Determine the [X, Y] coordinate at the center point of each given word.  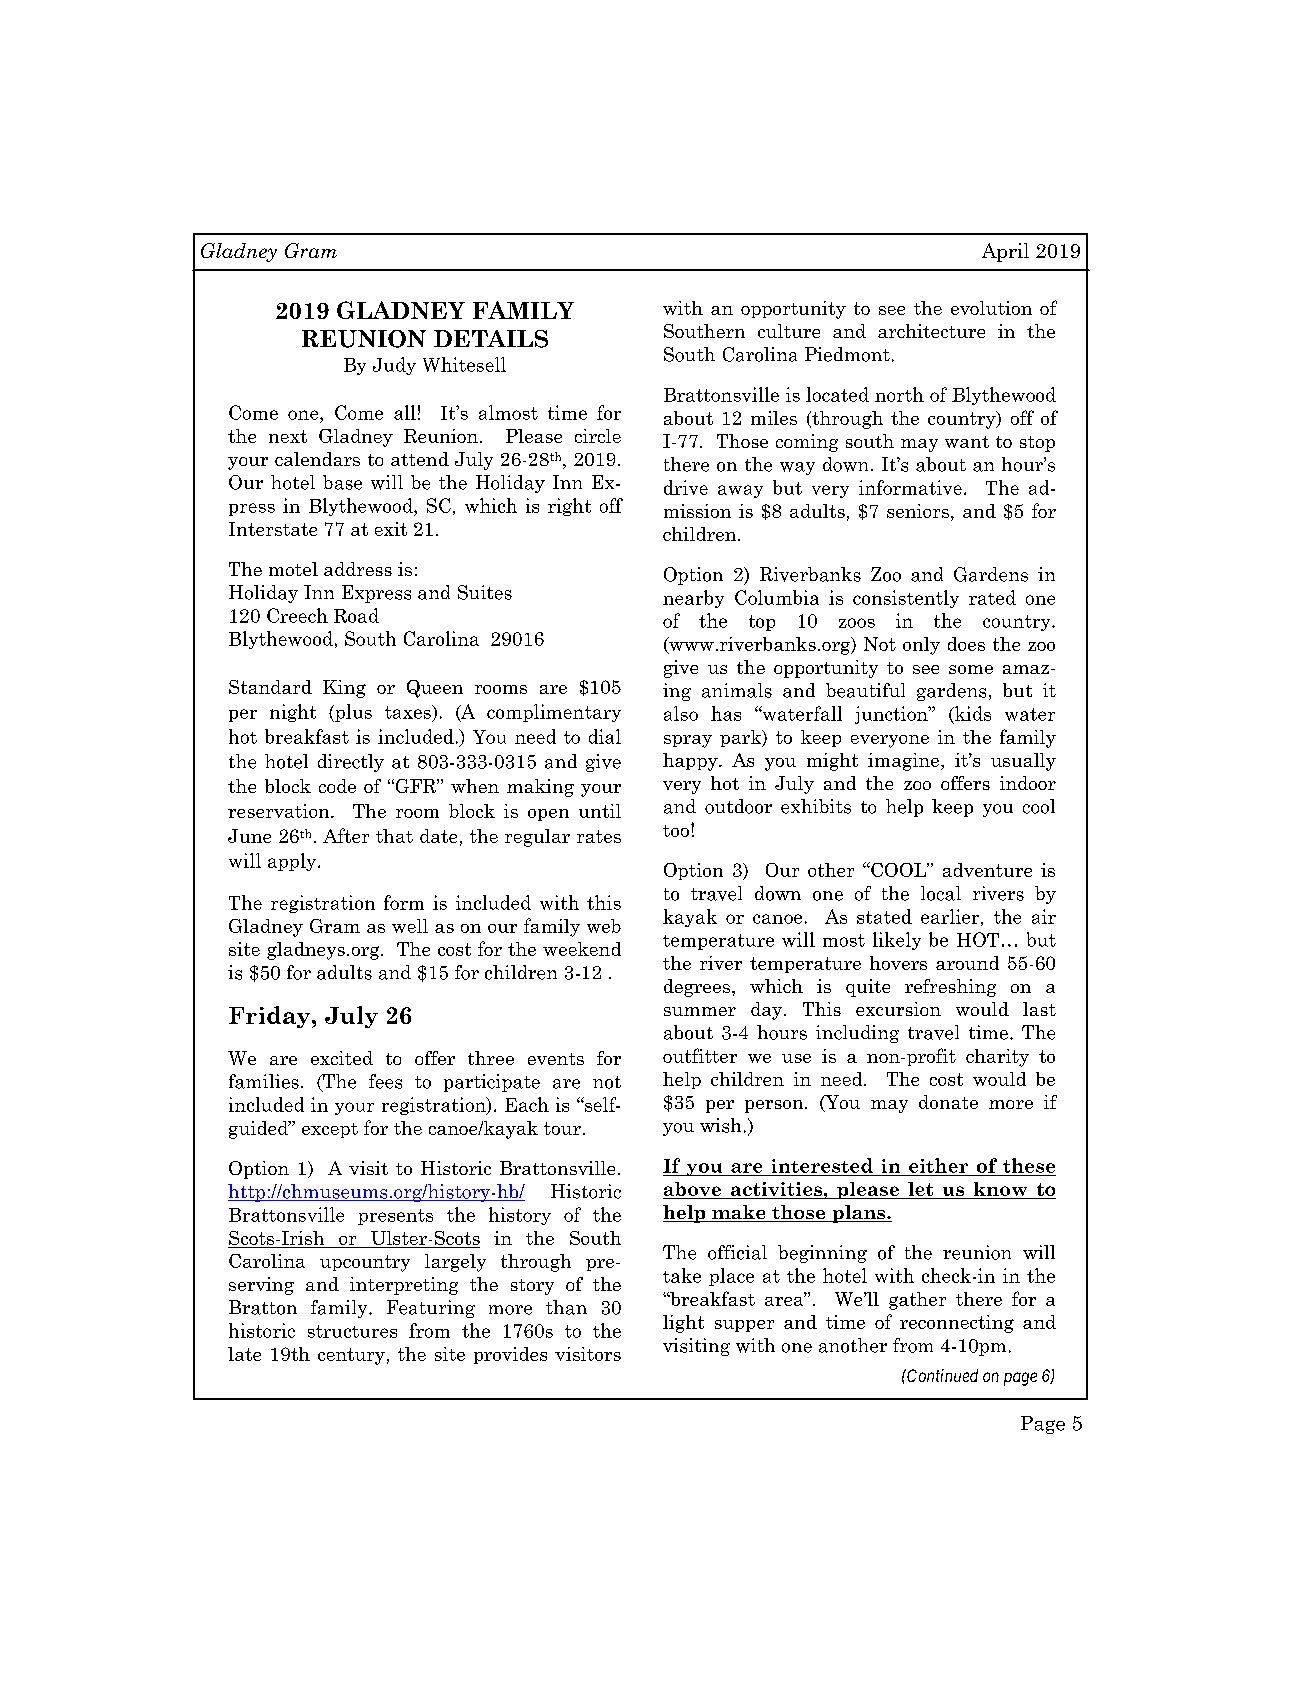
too [676, 831]
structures [352, 1331]
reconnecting [957, 1324]
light [683, 1324]
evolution [991, 308]
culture [789, 331]
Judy [394, 366]
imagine [905, 762]
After [346, 835]
